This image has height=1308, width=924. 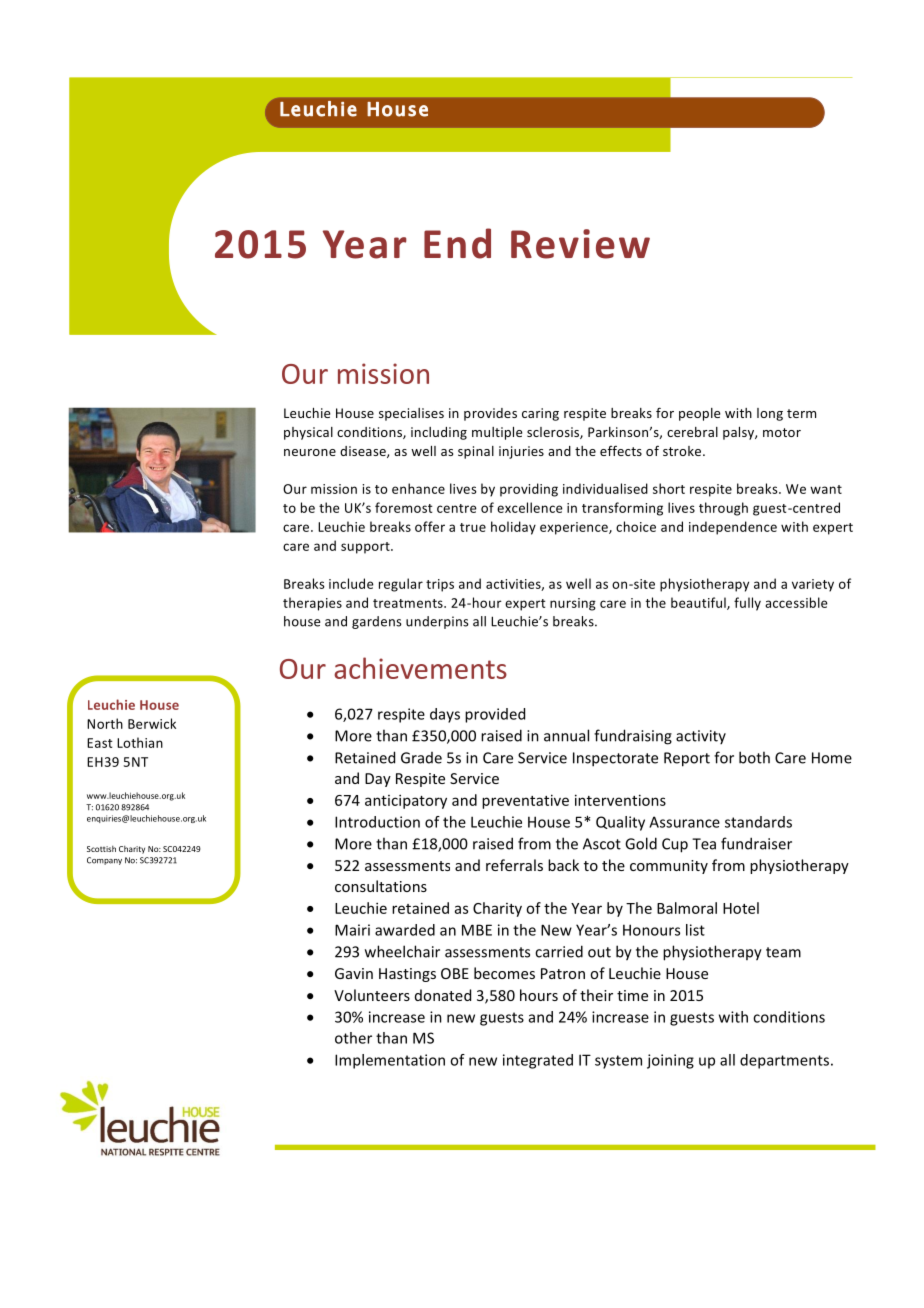 I want to click on achievements, so click(x=420, y=668).
